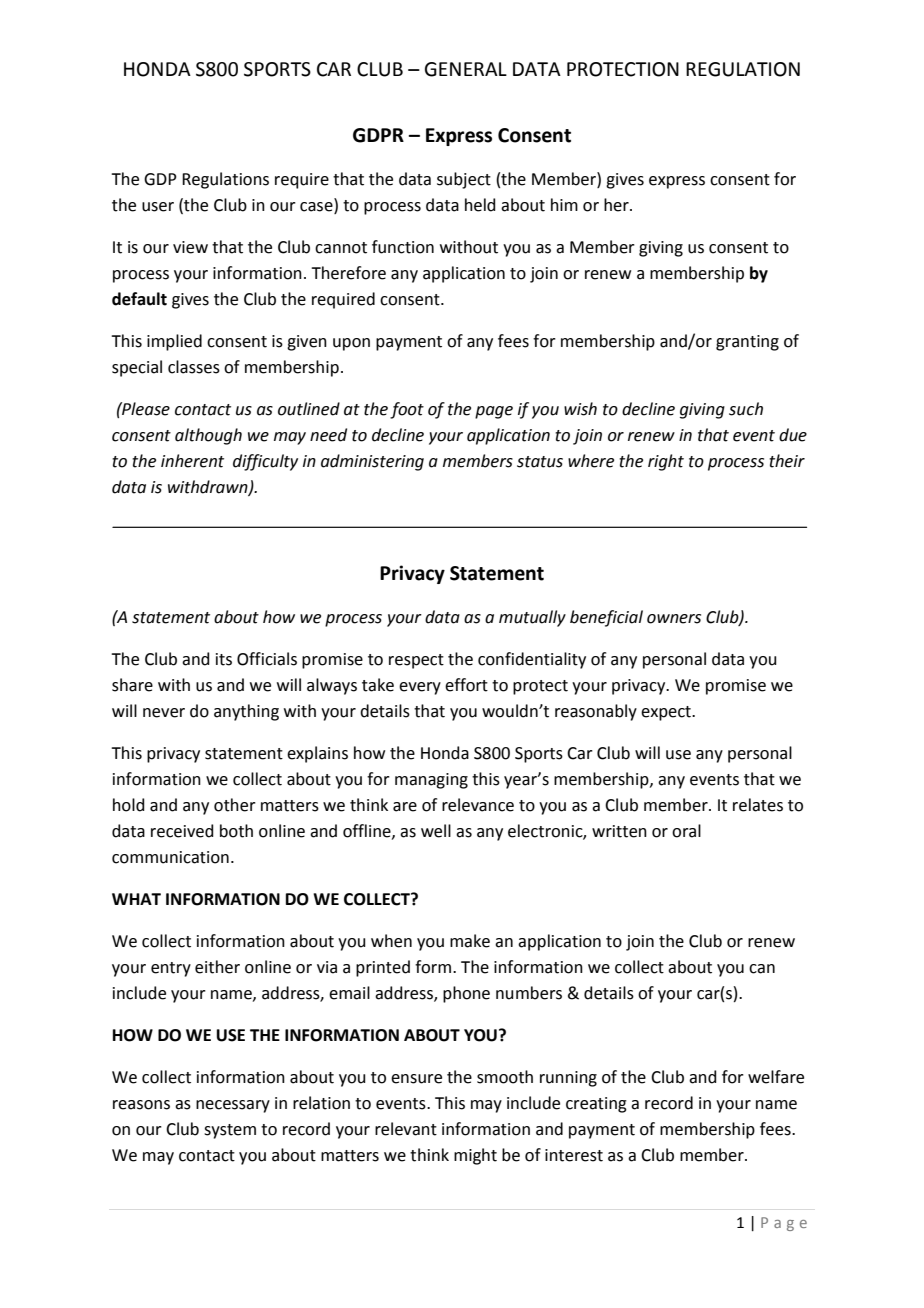  Describe the element at coordinates (776, 1077) in the screenshot. I see `welfare` at that location.
